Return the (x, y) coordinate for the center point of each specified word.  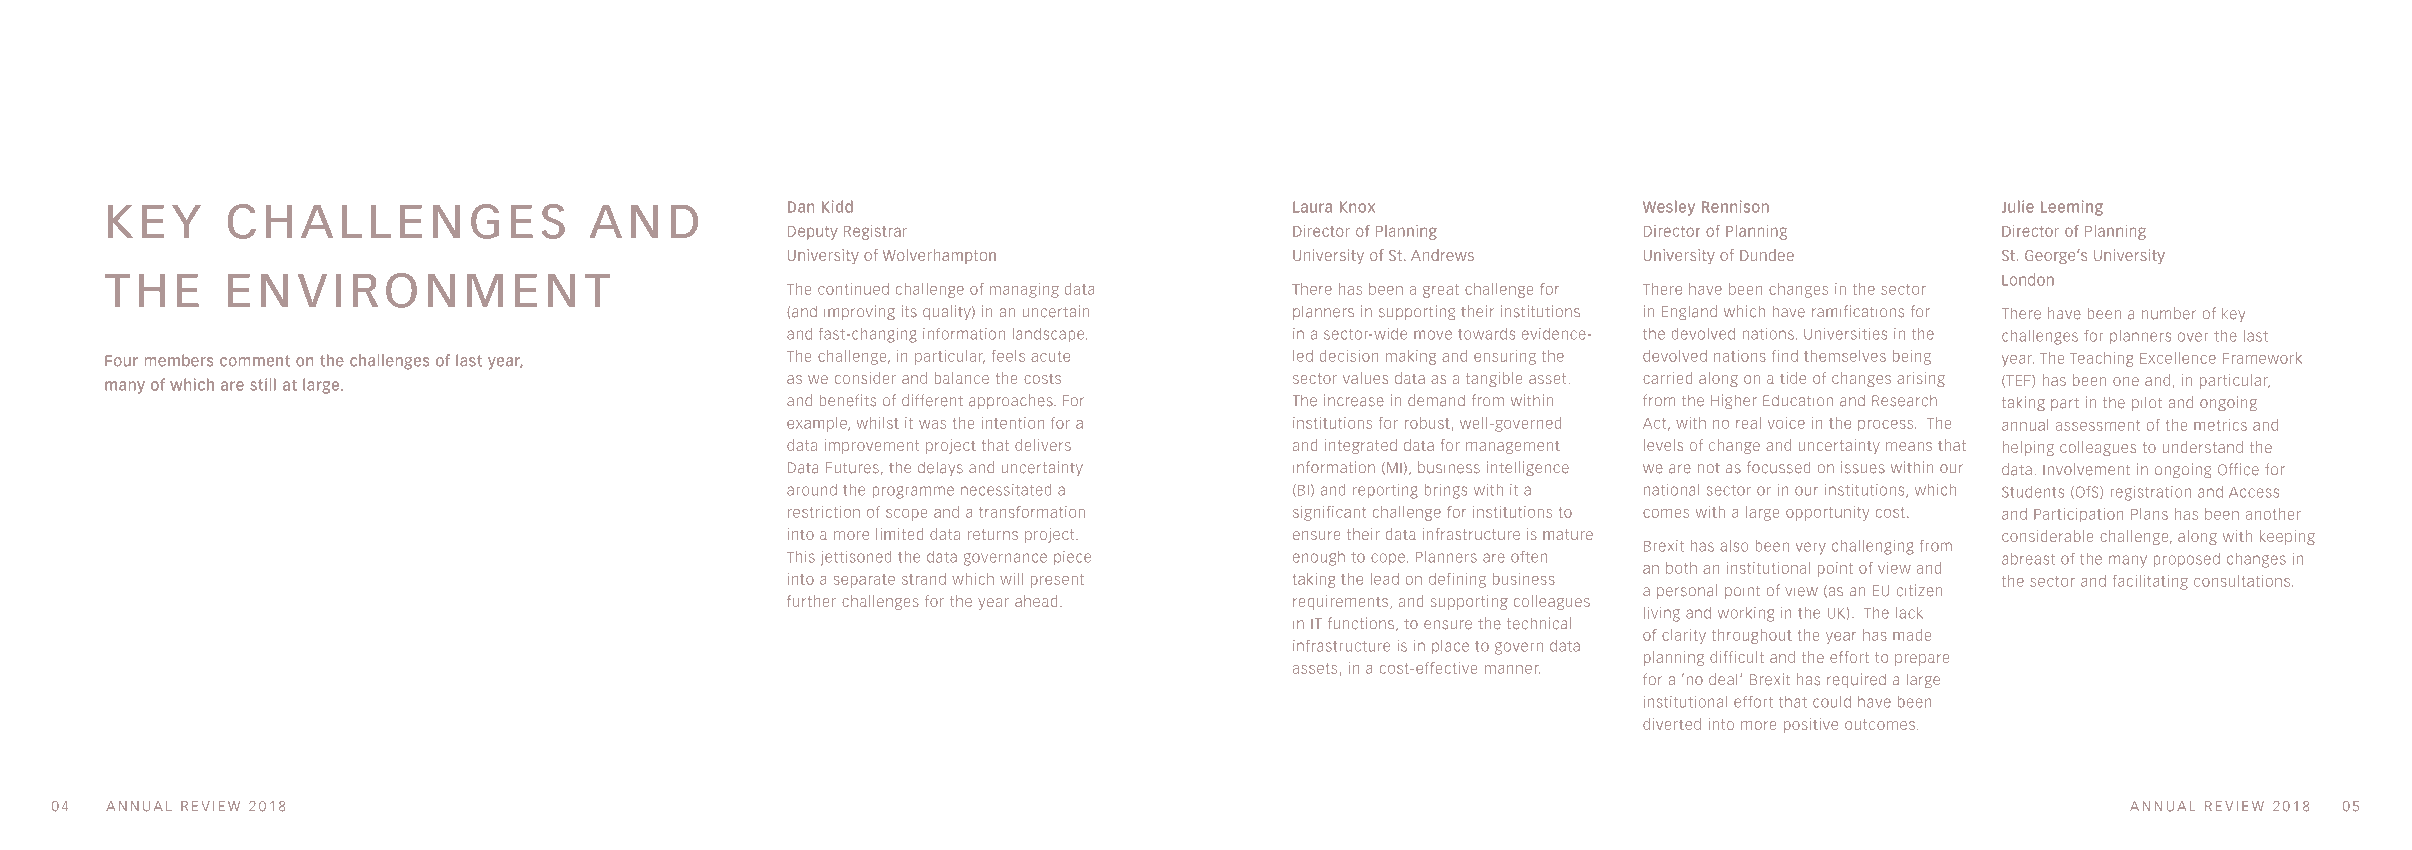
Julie (2018, 206)
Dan (801, 207)
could (1832, 702)
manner (1512, 669)
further (811, 601)
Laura (1312, 207)
